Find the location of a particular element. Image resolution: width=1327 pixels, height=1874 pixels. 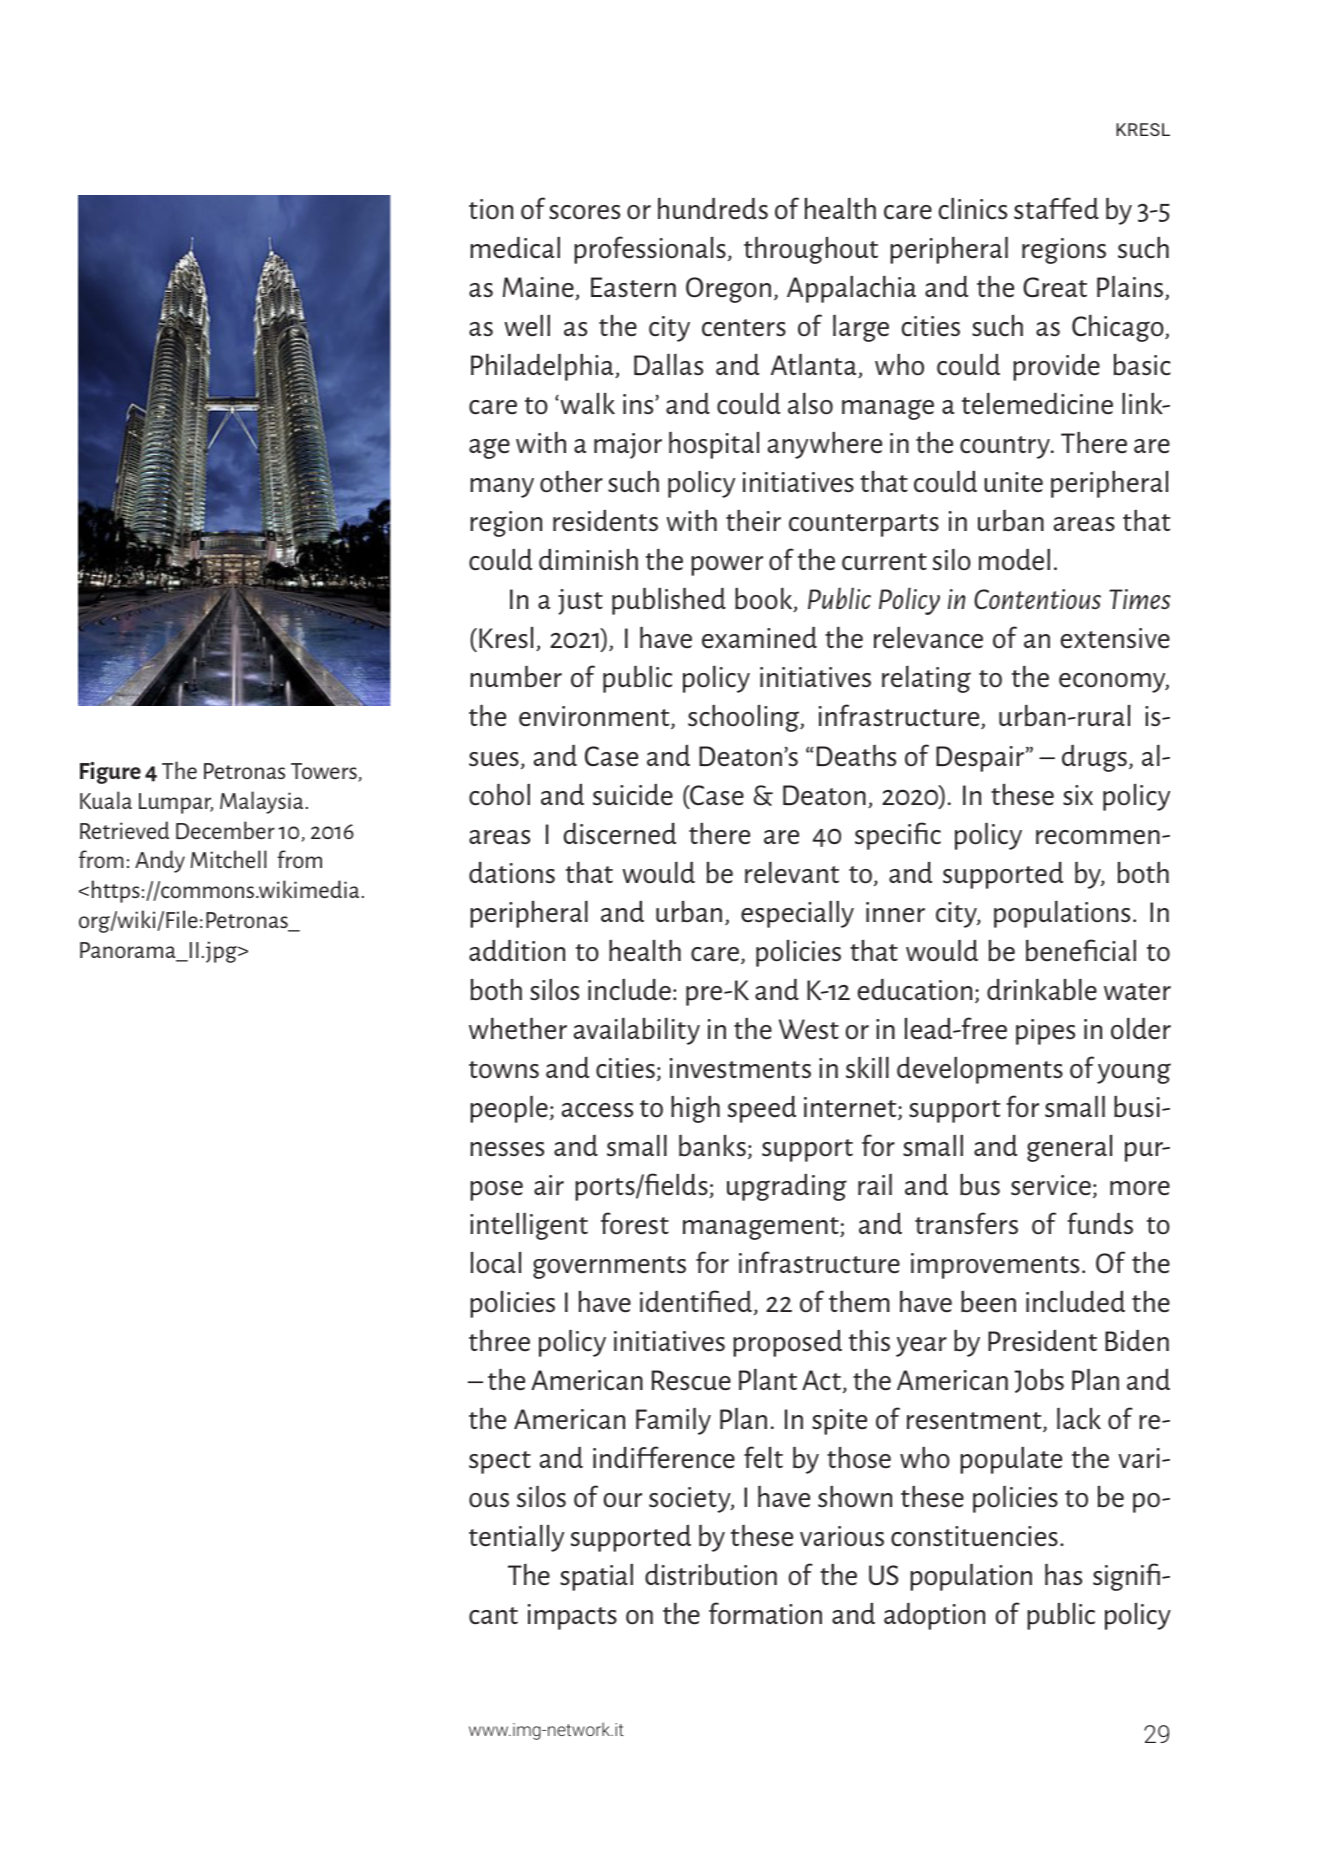

Mitchell is located at coordinates (229, 859).
